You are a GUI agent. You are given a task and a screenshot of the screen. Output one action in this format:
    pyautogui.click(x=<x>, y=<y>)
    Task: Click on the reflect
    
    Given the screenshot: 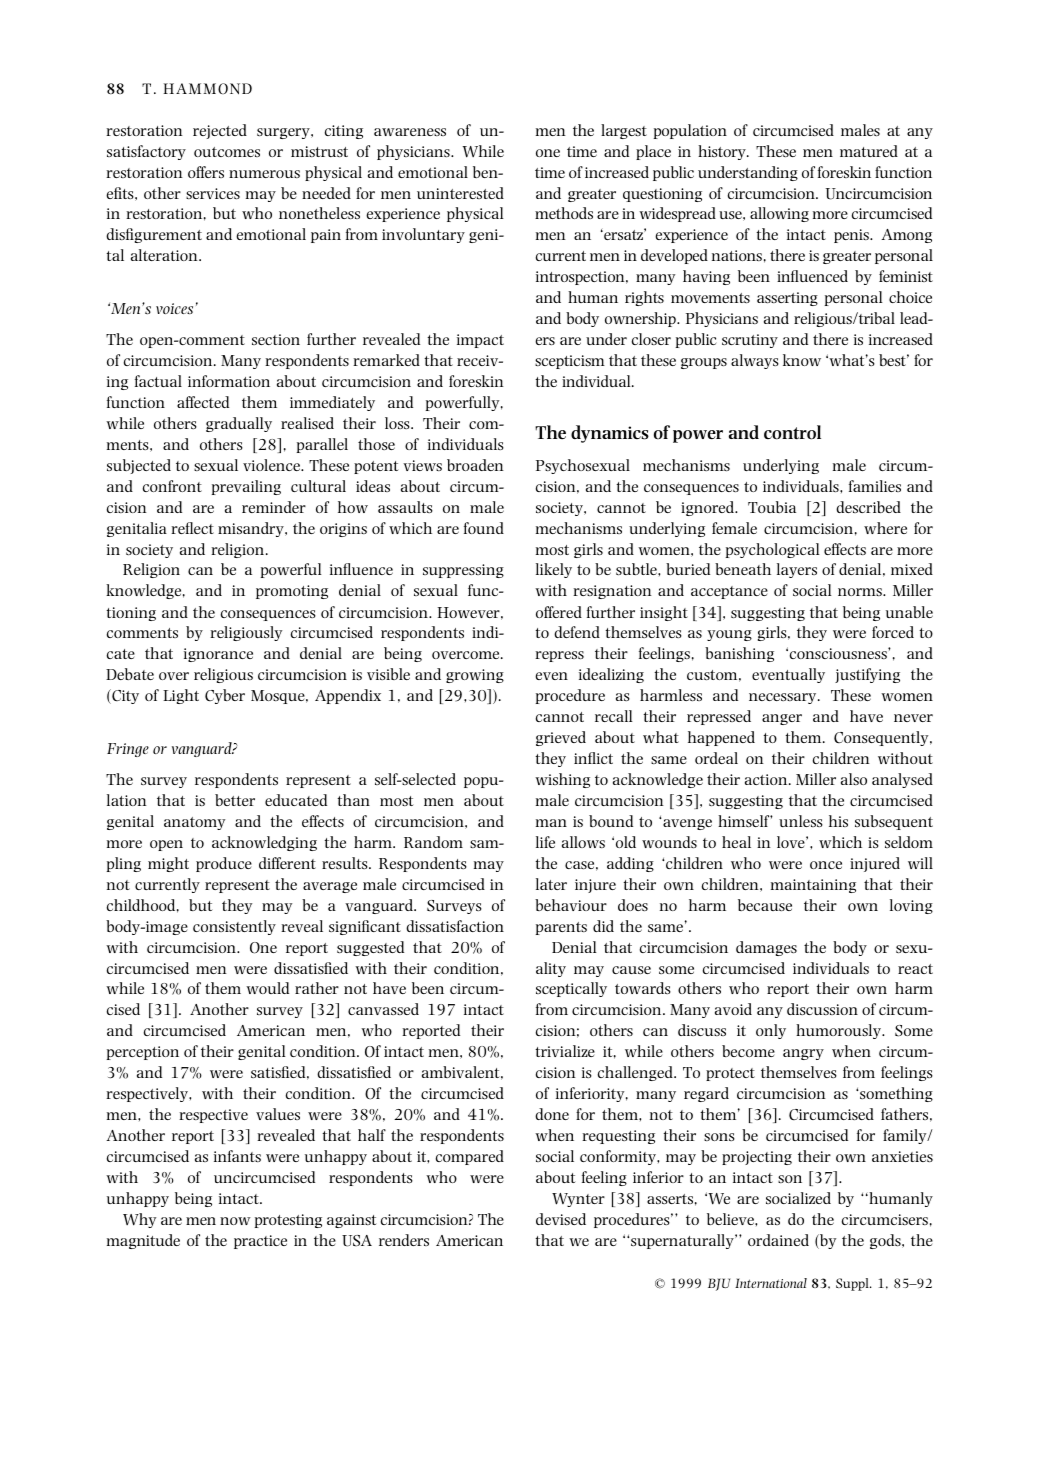 What is the action you would take?
    pyautogui.click(x=192, y=528)
